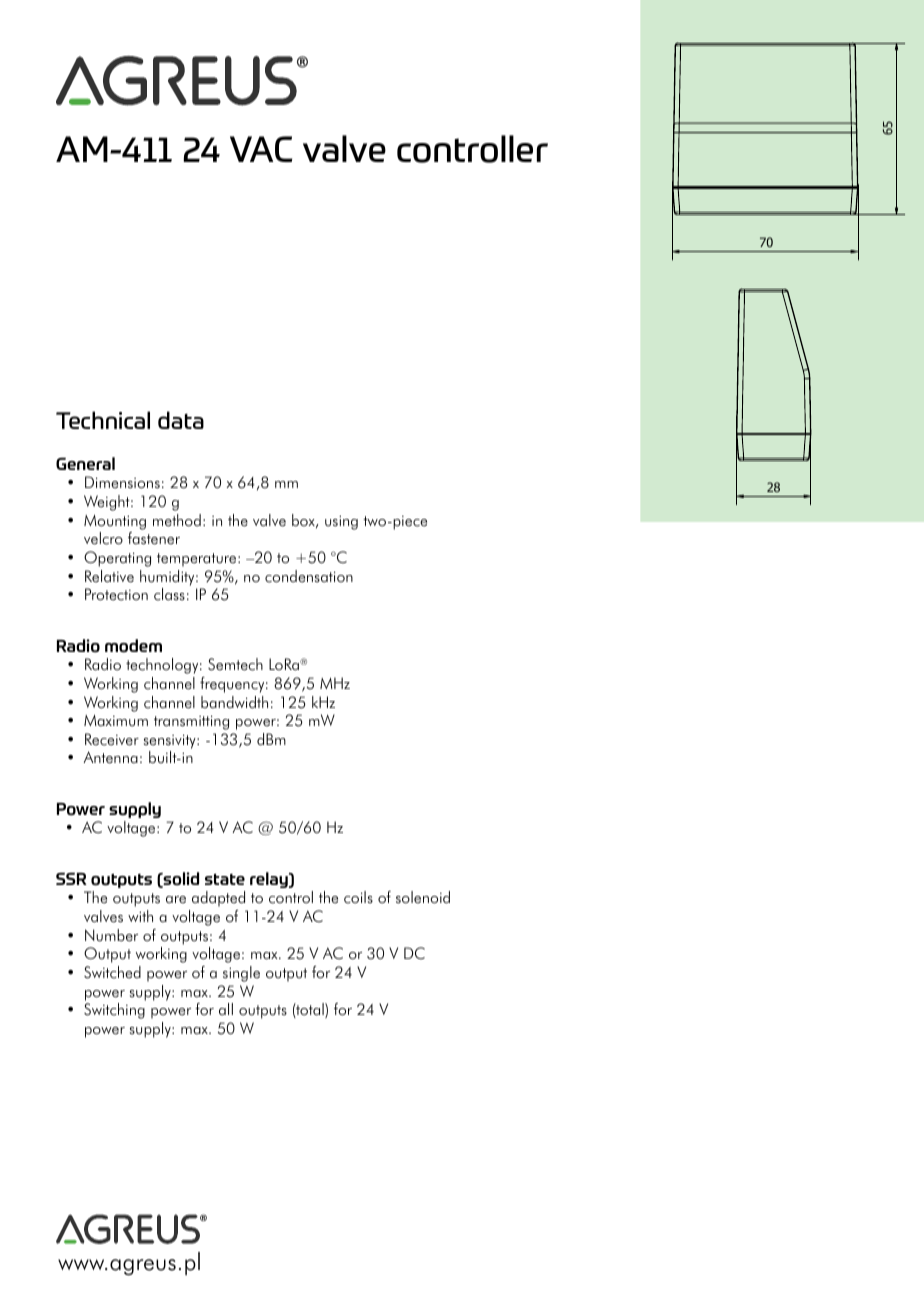 This screenshot has height=1308, width=924. Describe the element at coordinates (181, 420) in the screenshot. I see `data` at that location.
